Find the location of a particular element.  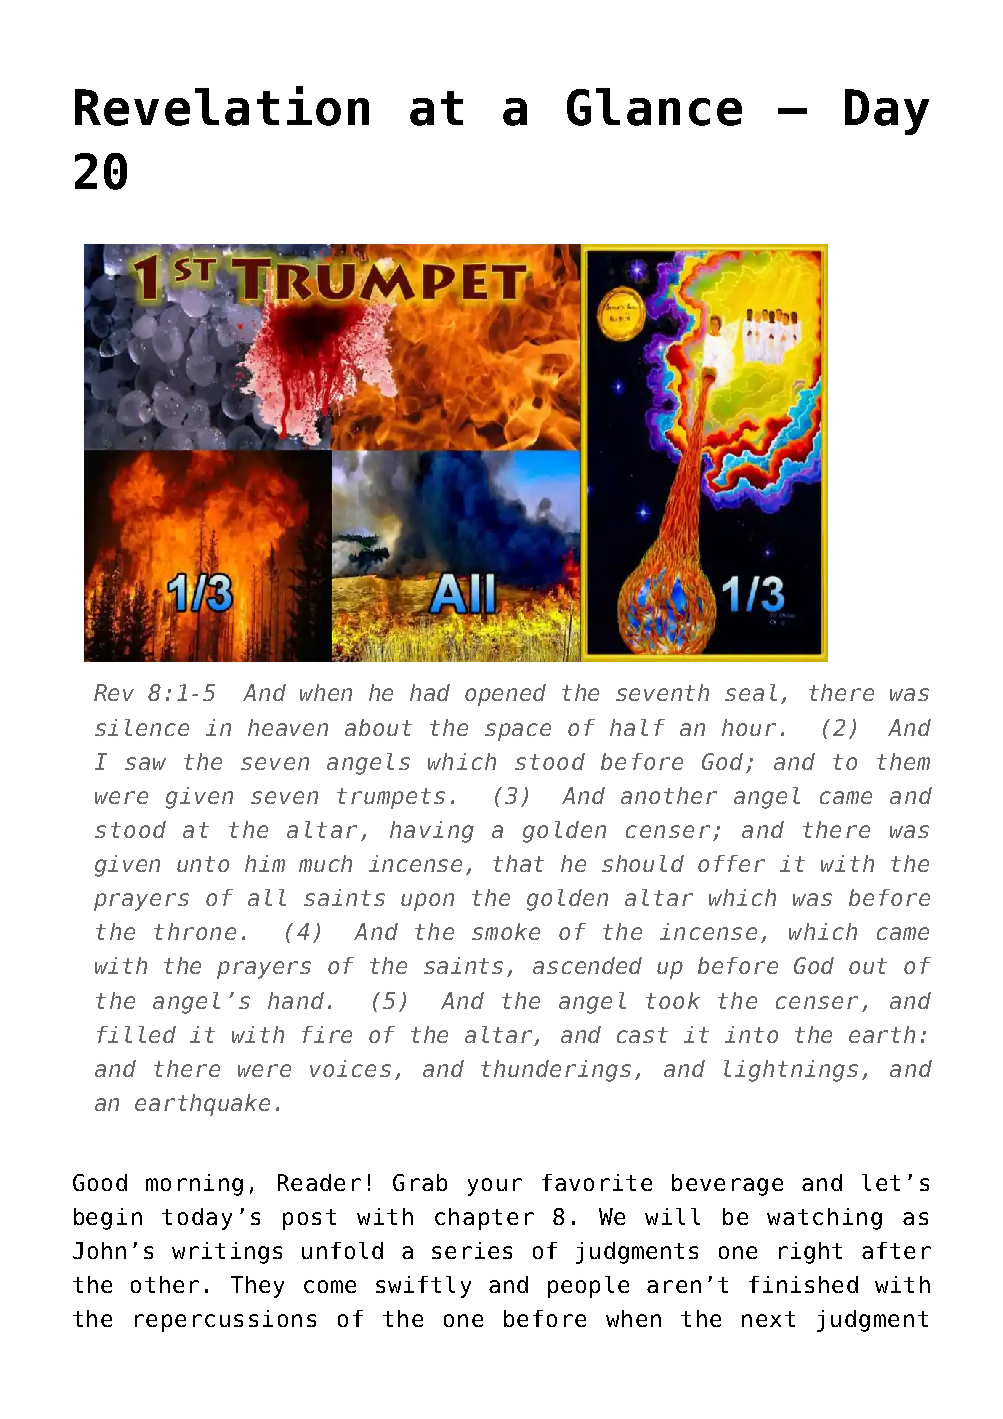

series is located at coordinates (472, 1250).
